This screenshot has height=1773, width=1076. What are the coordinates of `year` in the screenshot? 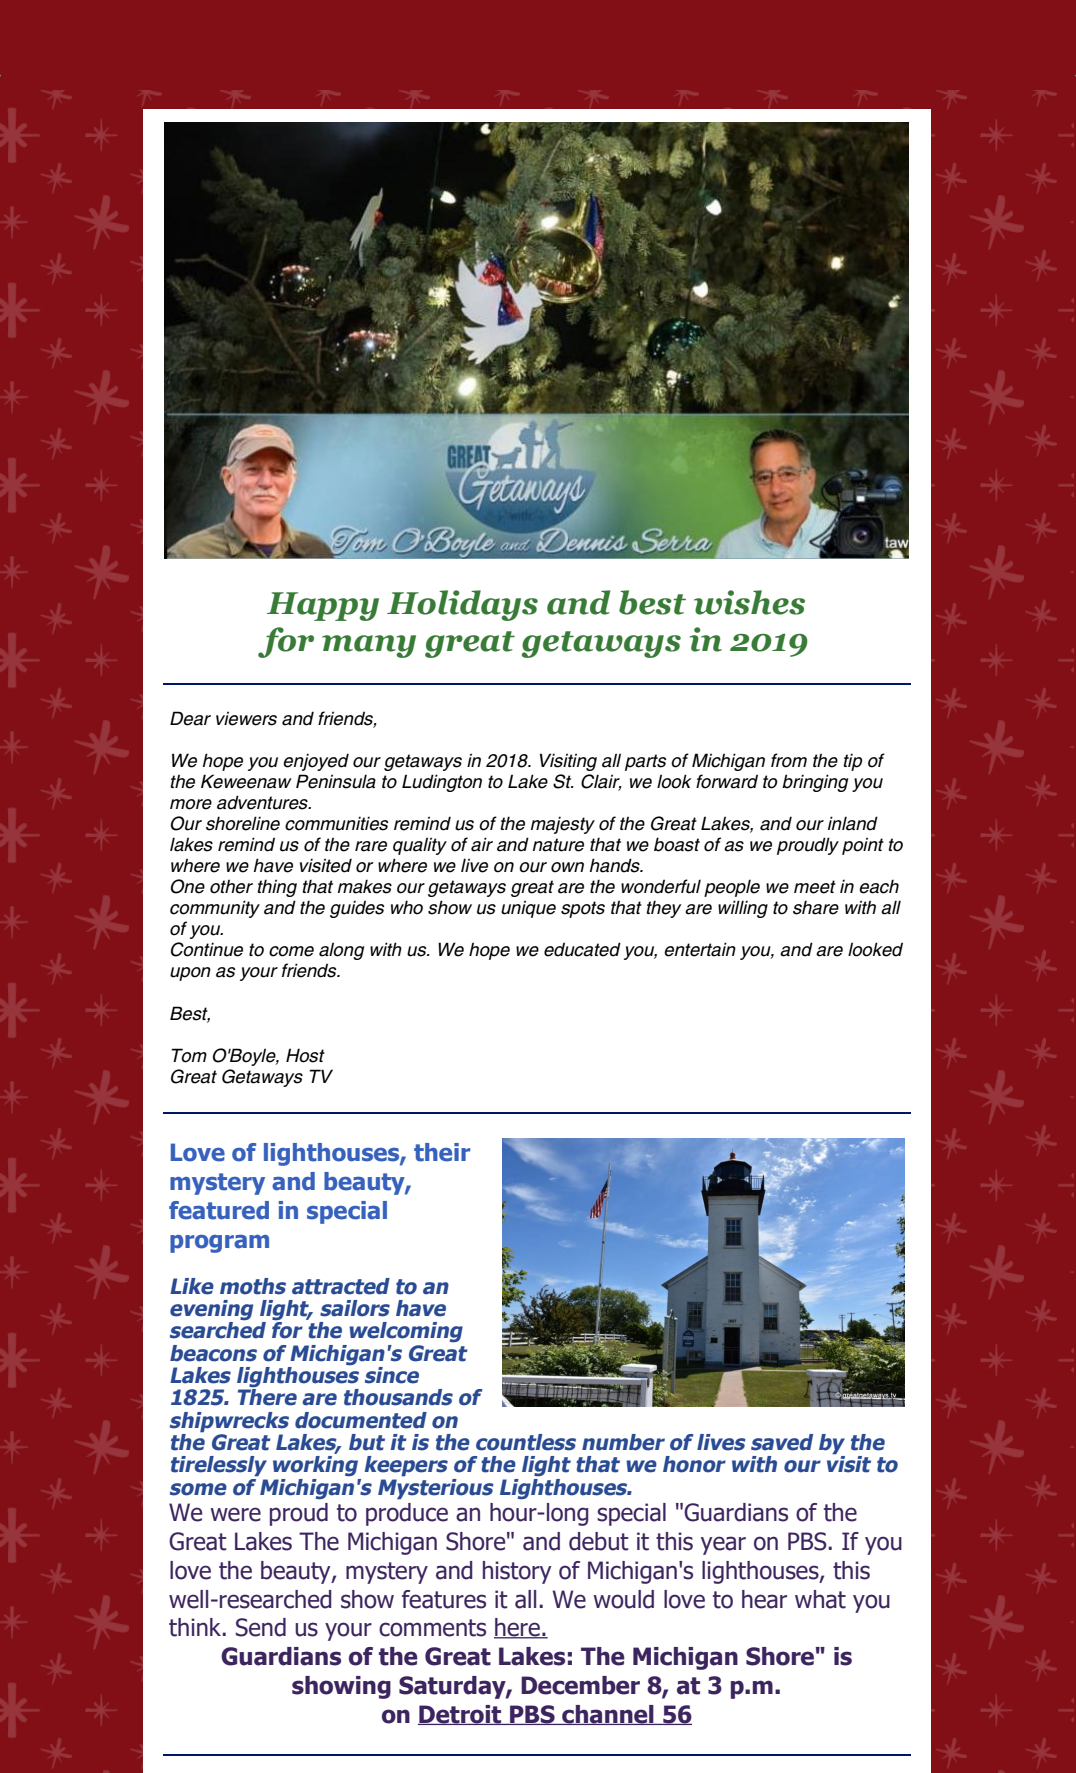 It's located at (723, 1545).
